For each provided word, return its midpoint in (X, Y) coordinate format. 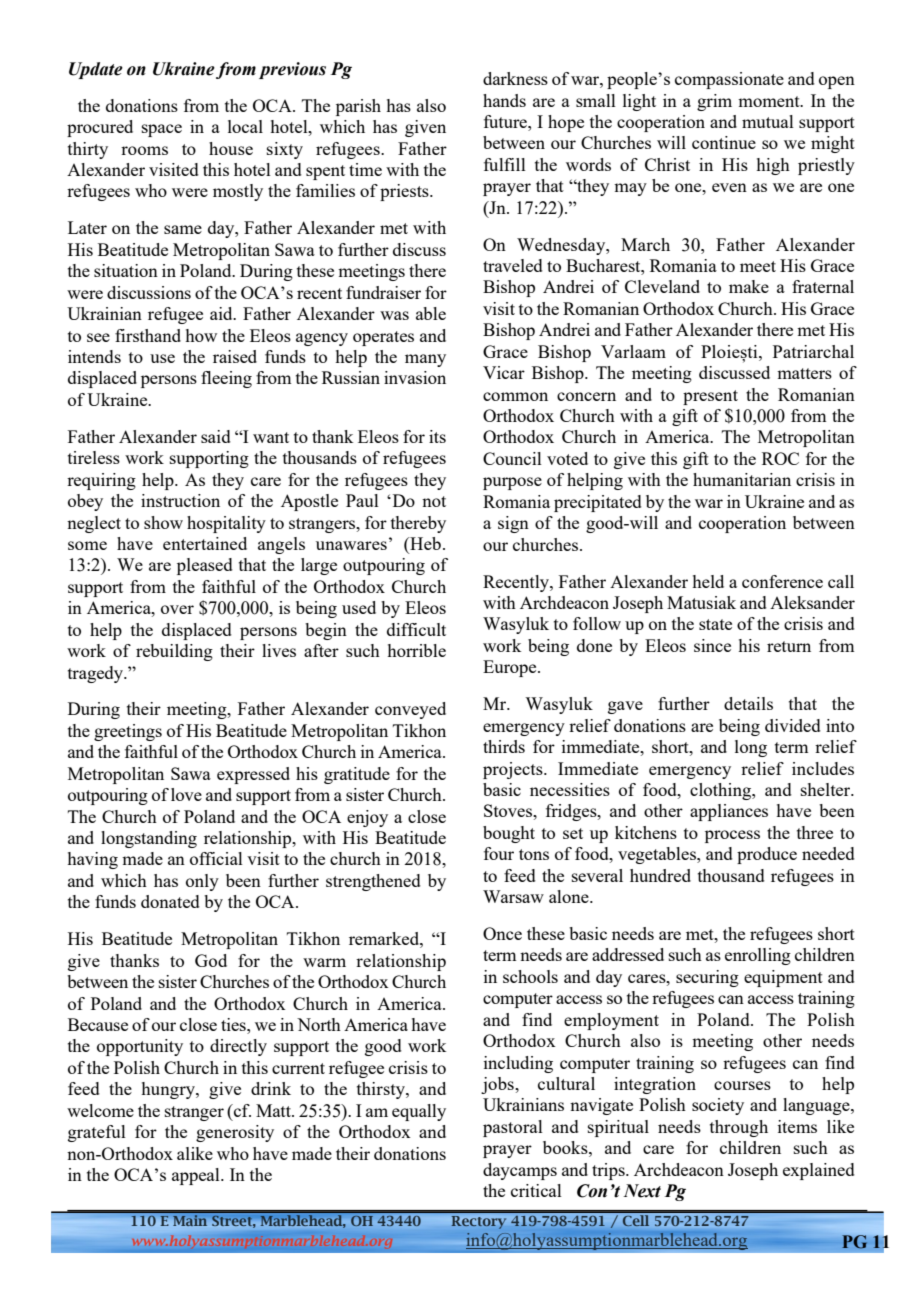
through (739, 1128)
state (715, 624)
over (177, 609)
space (162, 130)
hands (504, 100)
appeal (197, 1176)
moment (770, 101)
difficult (416, 629)
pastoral (513, 1128)
